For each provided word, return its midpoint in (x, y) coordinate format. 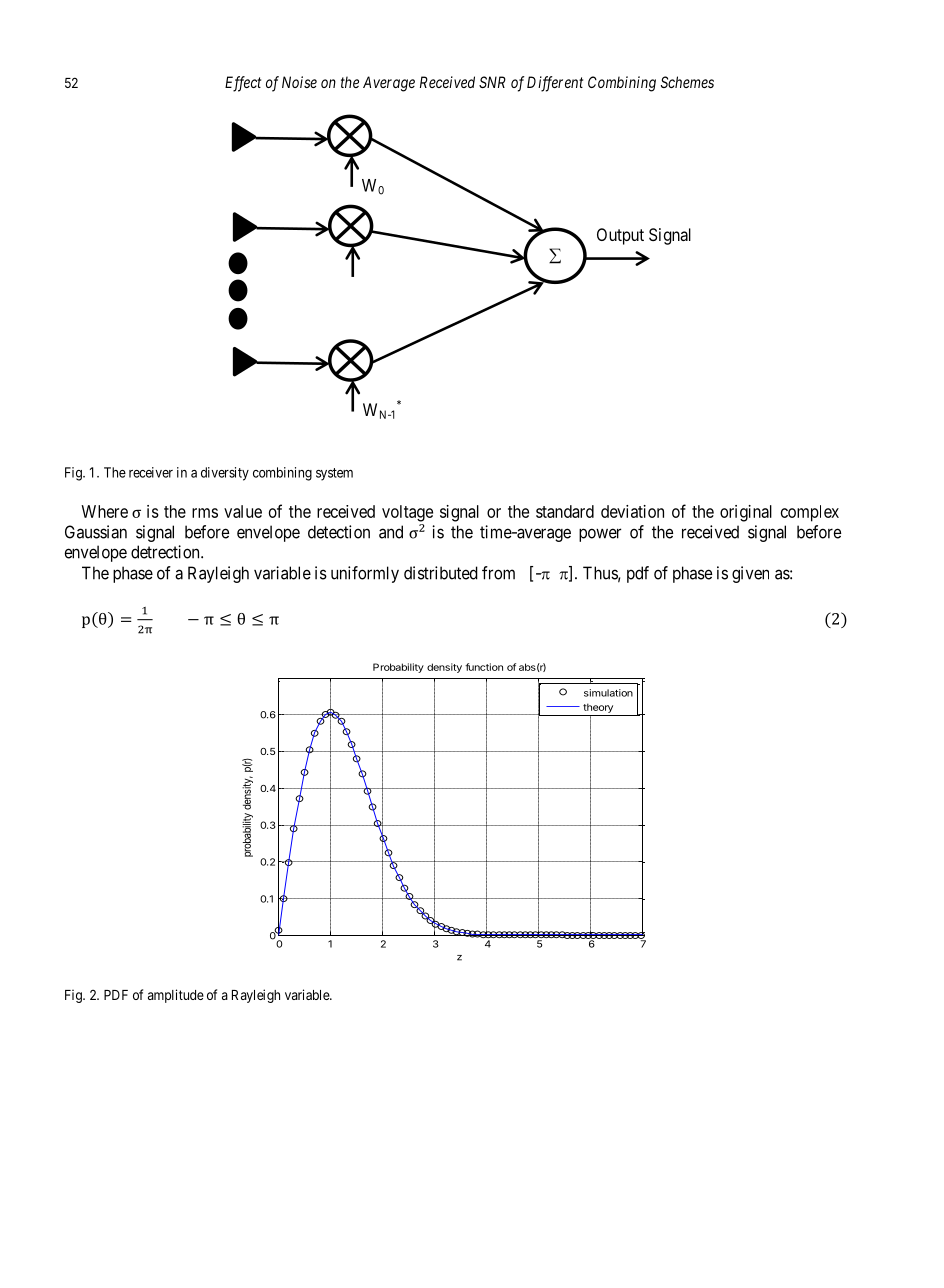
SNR (492, 82)
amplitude (176, 996)
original (746, 513)
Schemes (687, 82)
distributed (441, 573)
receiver (151, 472)
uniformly (365, 574)
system (334, 474)
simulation (608, 693)
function (484, 667)
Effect (243, 84)
